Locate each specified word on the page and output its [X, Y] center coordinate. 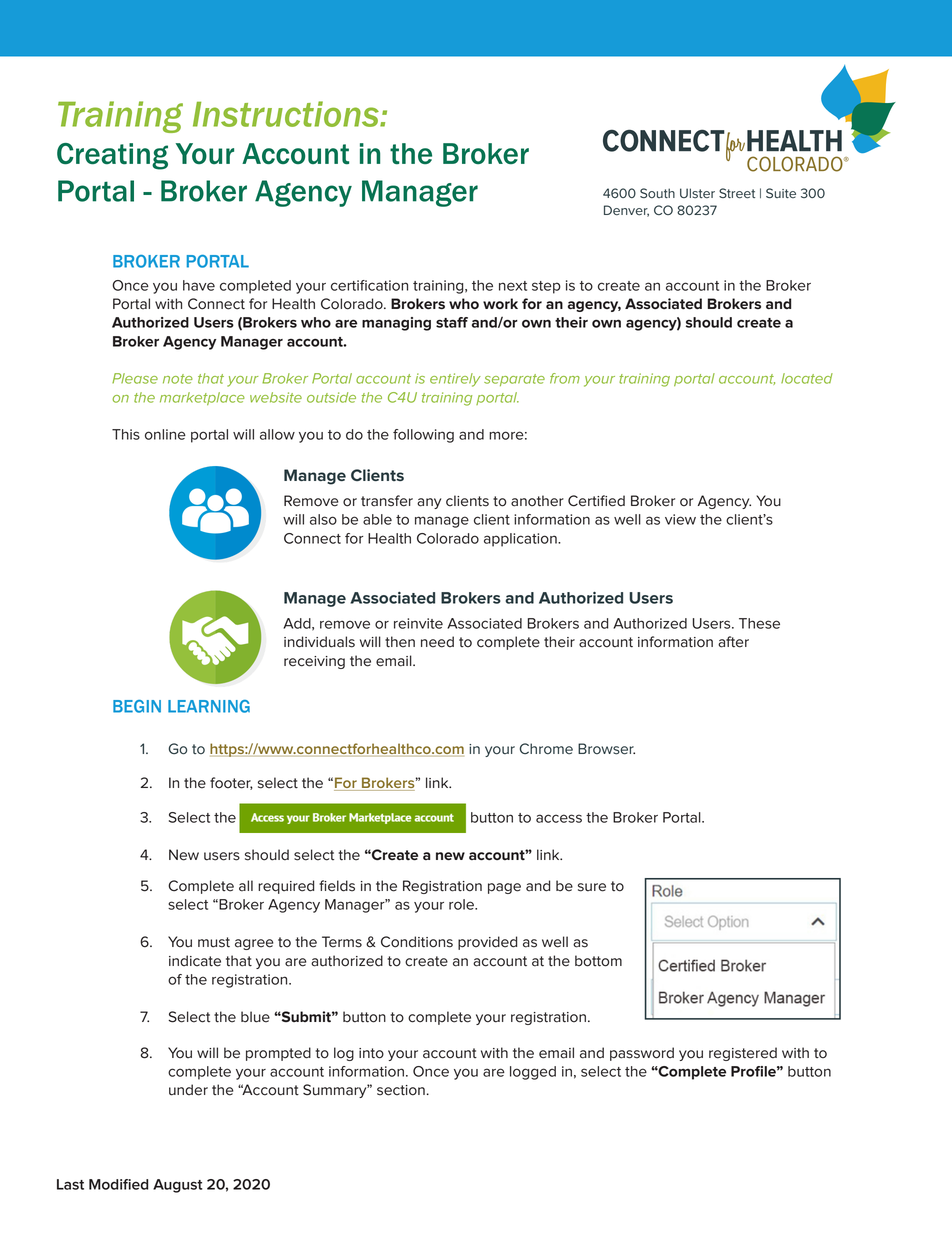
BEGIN [137, 706]
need [437, 642]
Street [737, 193]
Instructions [287, 114]
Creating [112, 156]
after [733, 642]
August [178, 1186]
